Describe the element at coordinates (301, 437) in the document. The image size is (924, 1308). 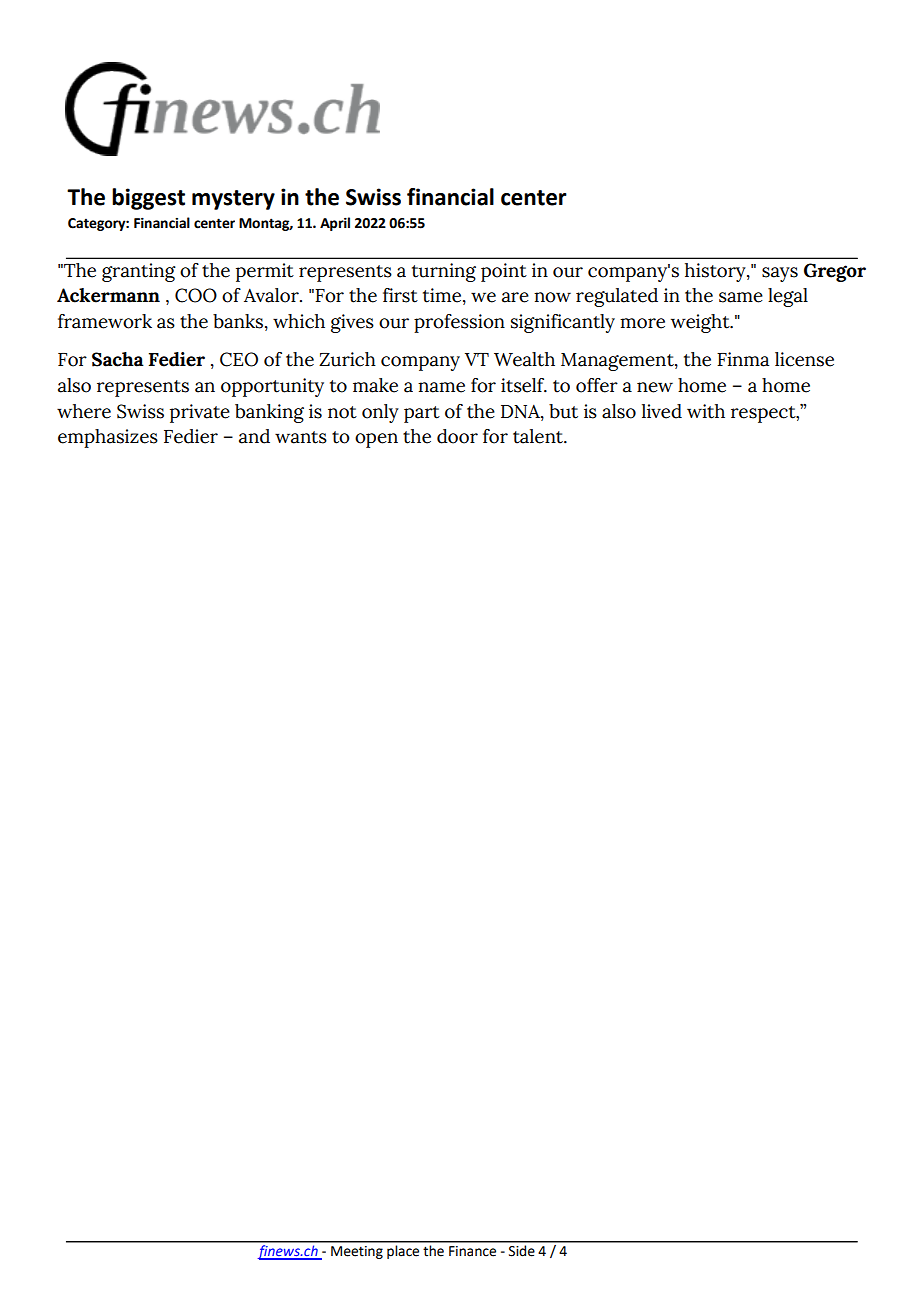
I see `wants` at that location.
